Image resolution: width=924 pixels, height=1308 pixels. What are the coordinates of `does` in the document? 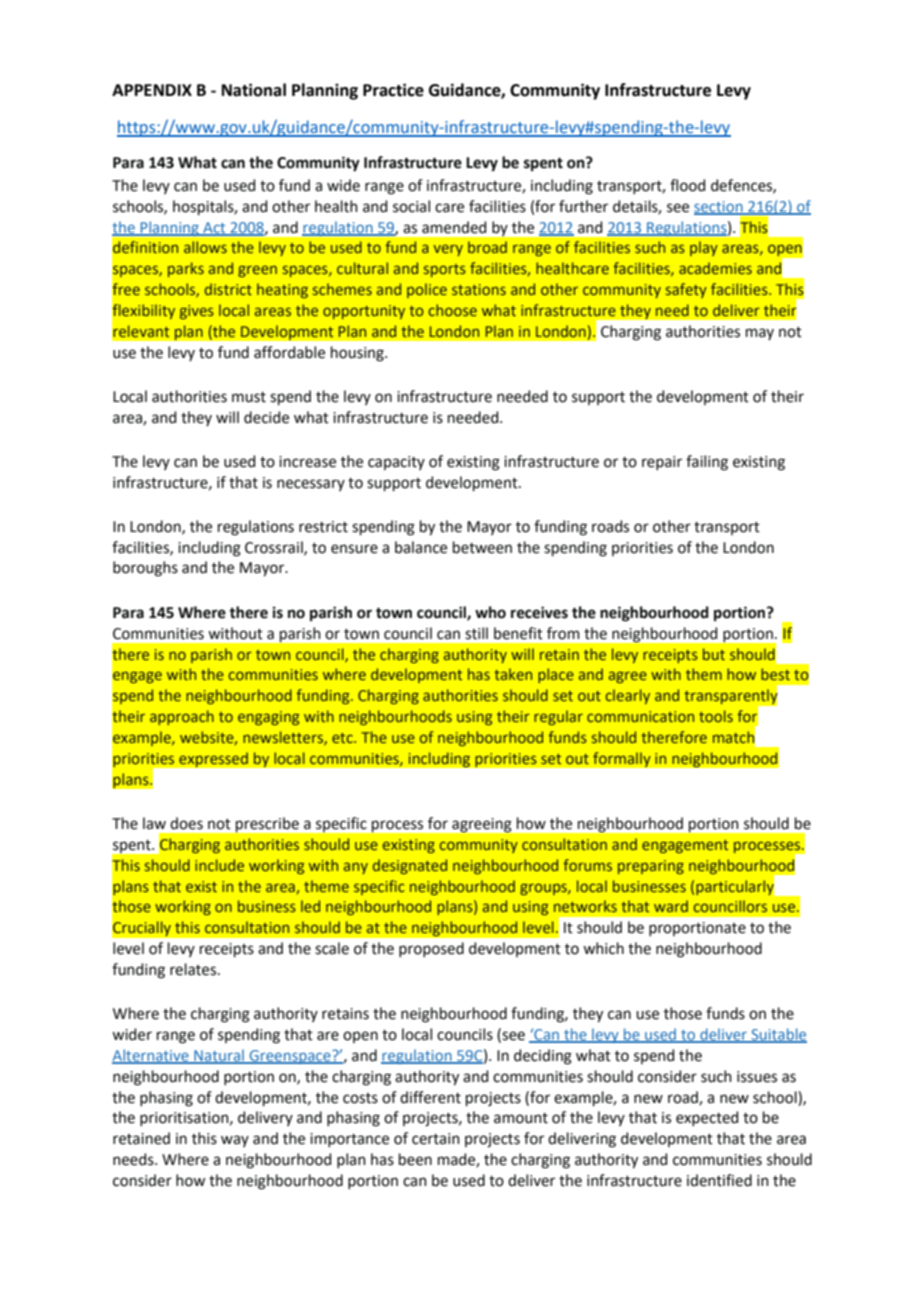 It's located at (186, 823).
